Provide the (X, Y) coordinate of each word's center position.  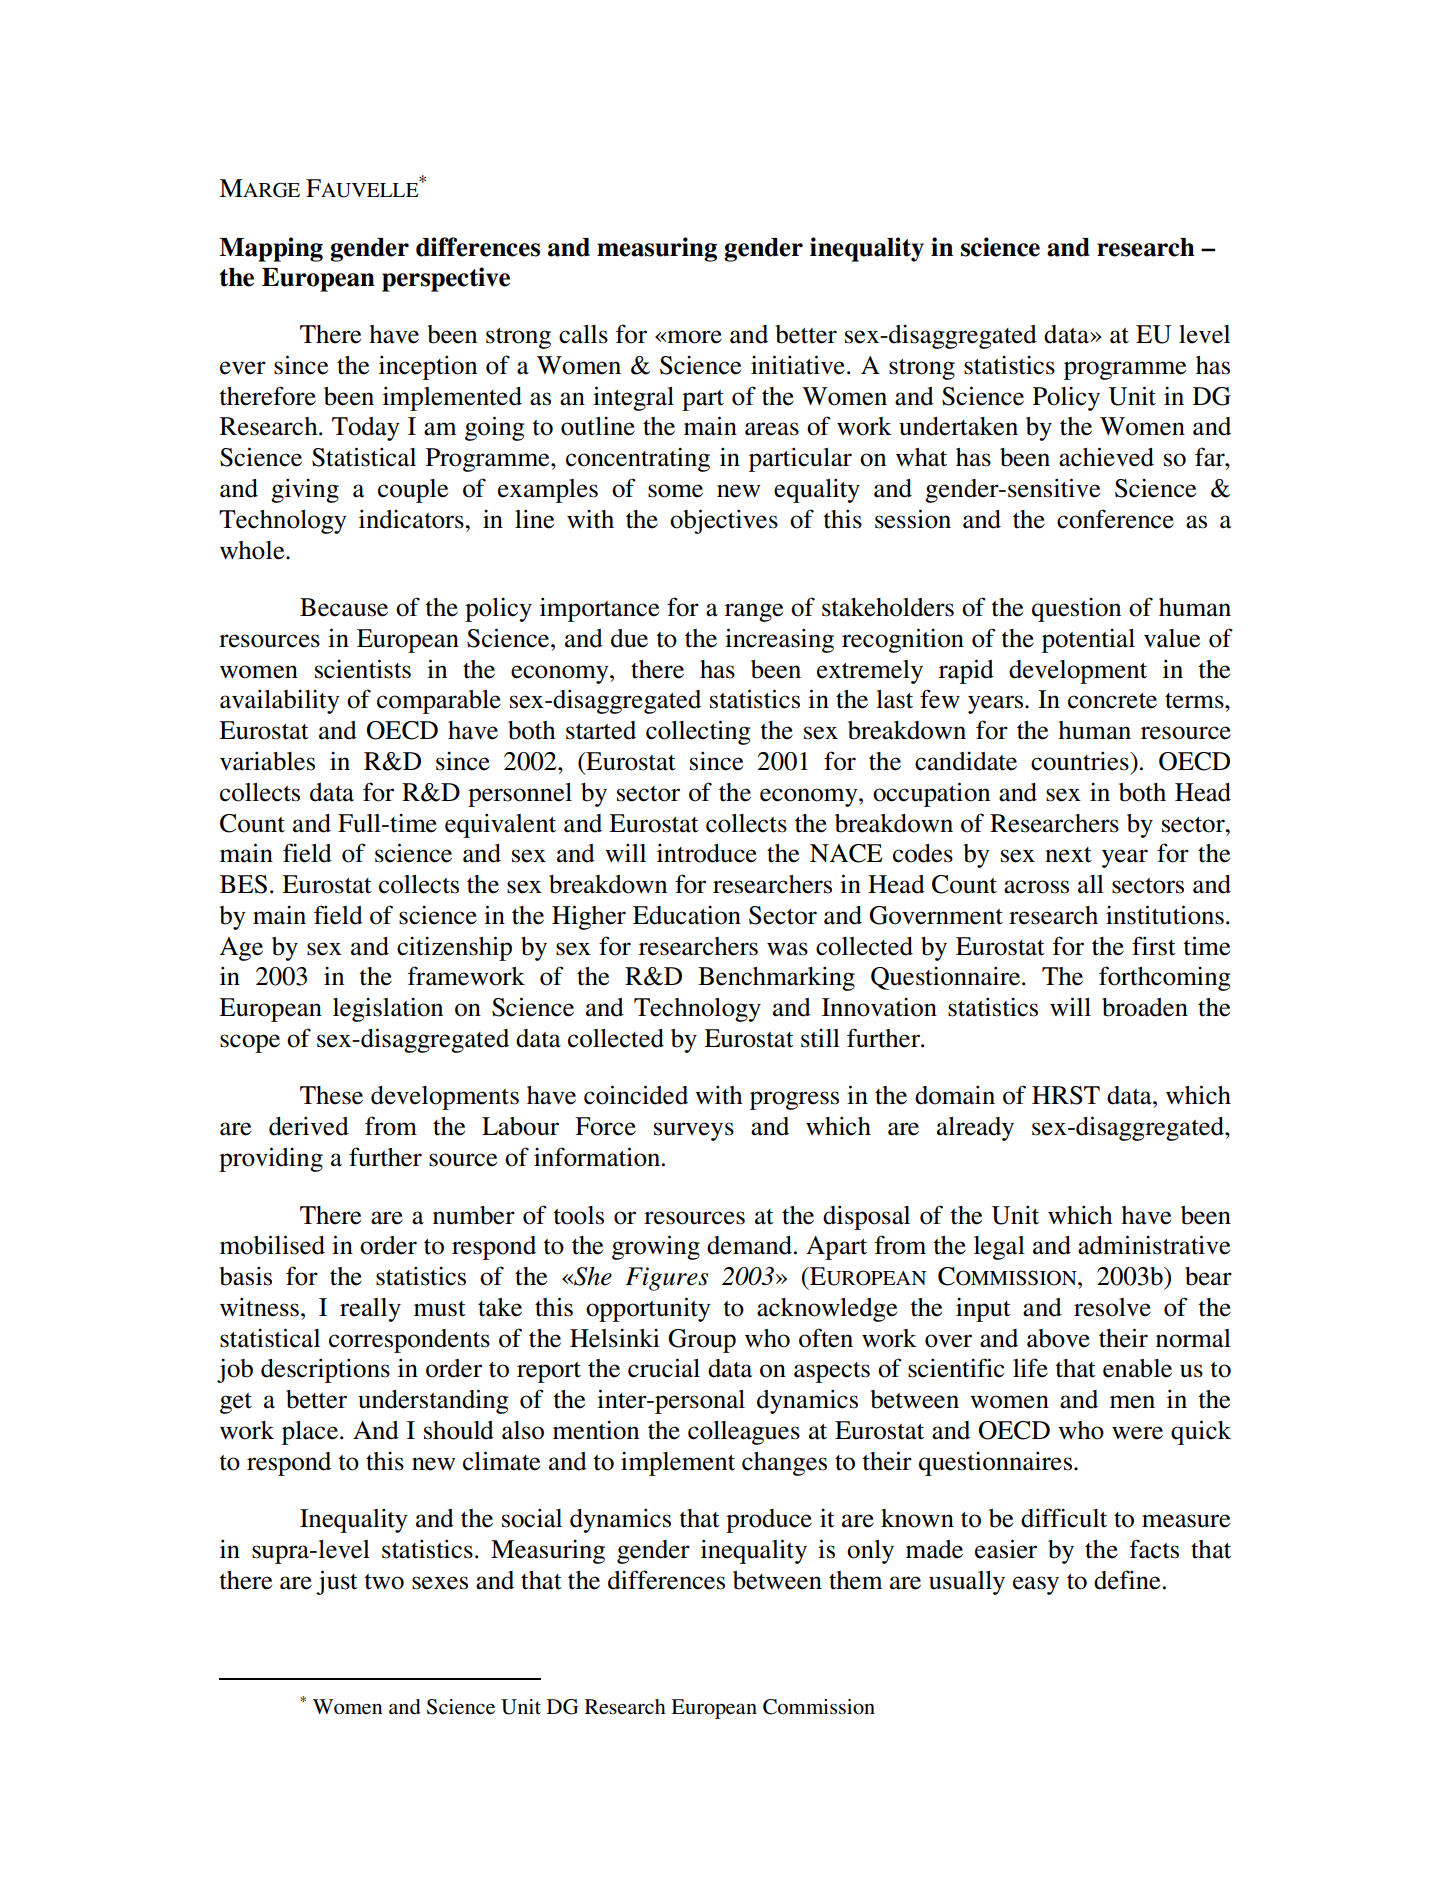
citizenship (454, 948)
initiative (798, 365)
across (1036, 887)
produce (769, 1521)
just (337, 1582)
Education (687, 915)
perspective (446, 279)
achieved (1106, 457)
